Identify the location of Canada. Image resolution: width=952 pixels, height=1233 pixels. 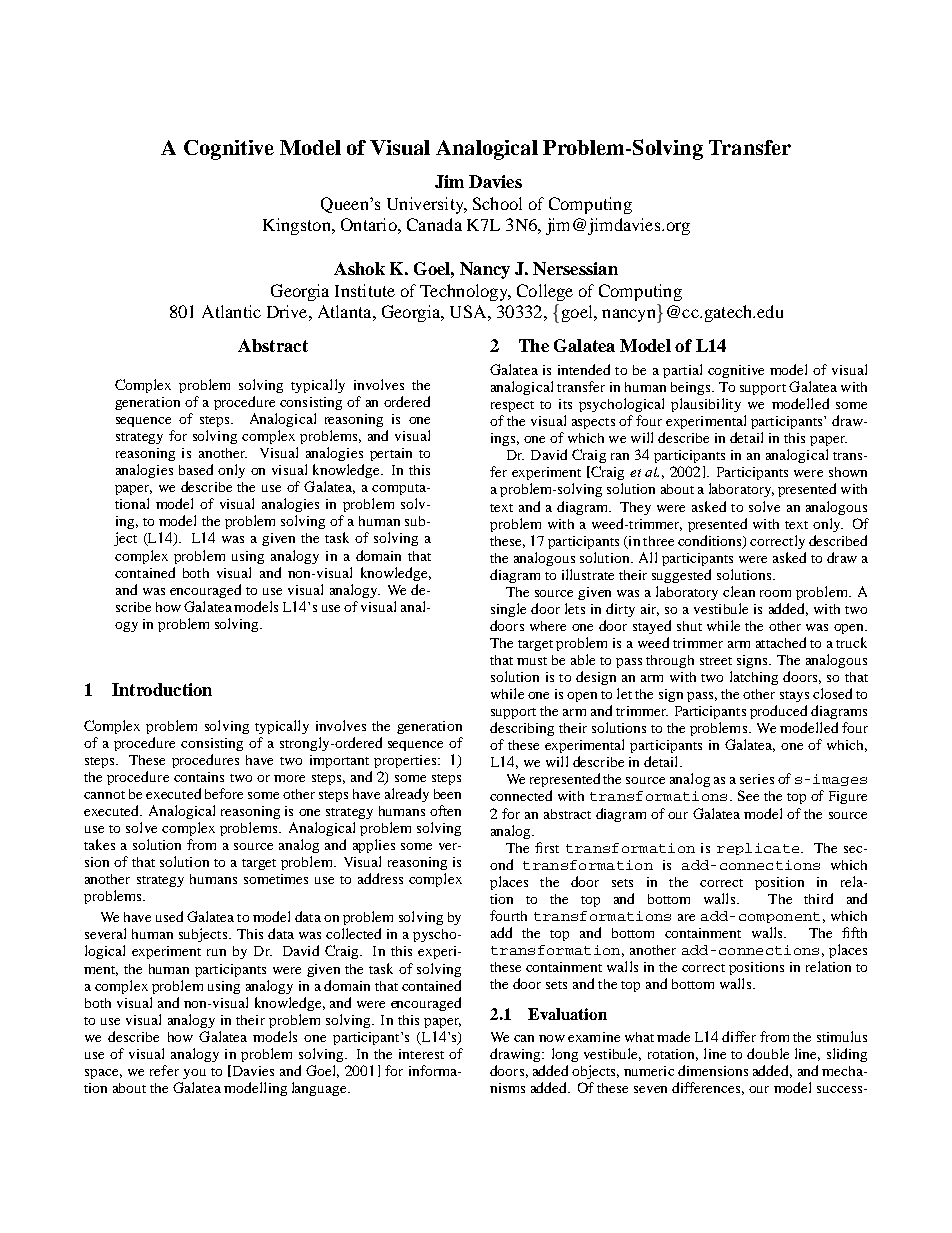
(434, 224).
